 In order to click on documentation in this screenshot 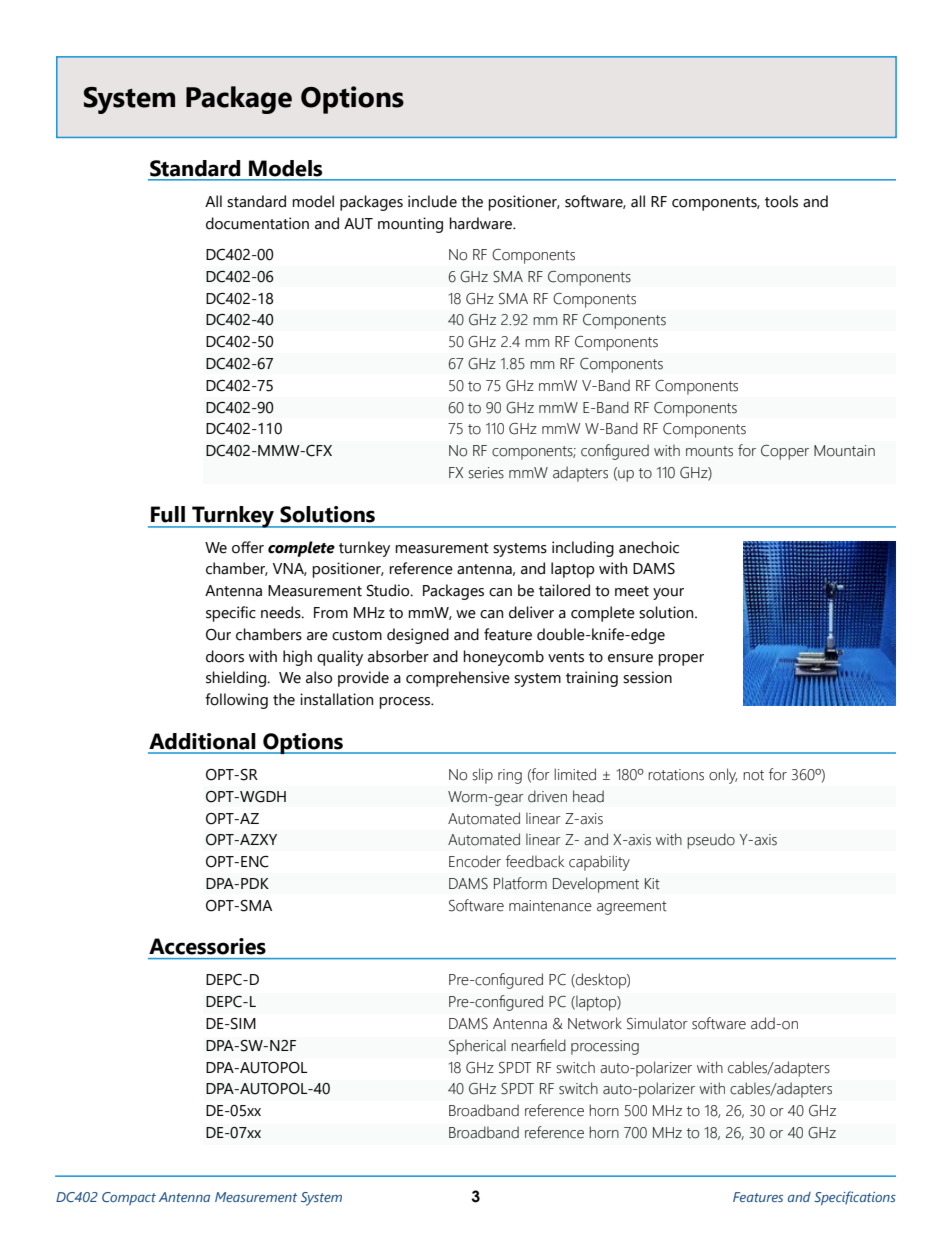, I will do `click(257, 223)`.
